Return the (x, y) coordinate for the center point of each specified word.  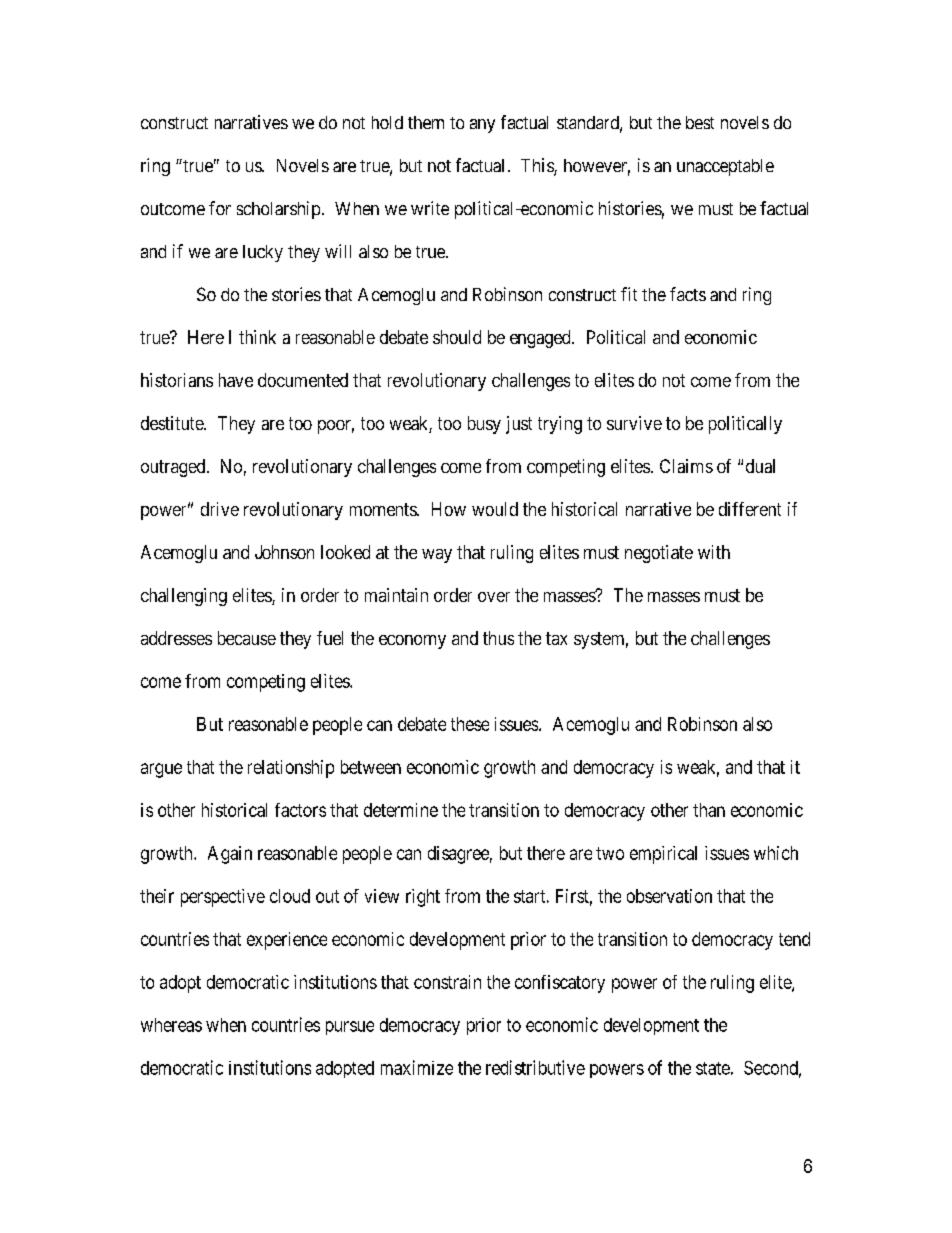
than (709, 810)
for (220, 208)
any (482, 126)
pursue (350, 1028)
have (236, 380)
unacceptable (725, 167)
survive (634, 423)
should (457, 337)
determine (401, 810)
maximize (417, 1067)
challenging (184, 597)
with (714, 552)
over (494, 597)
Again (230, 855)
